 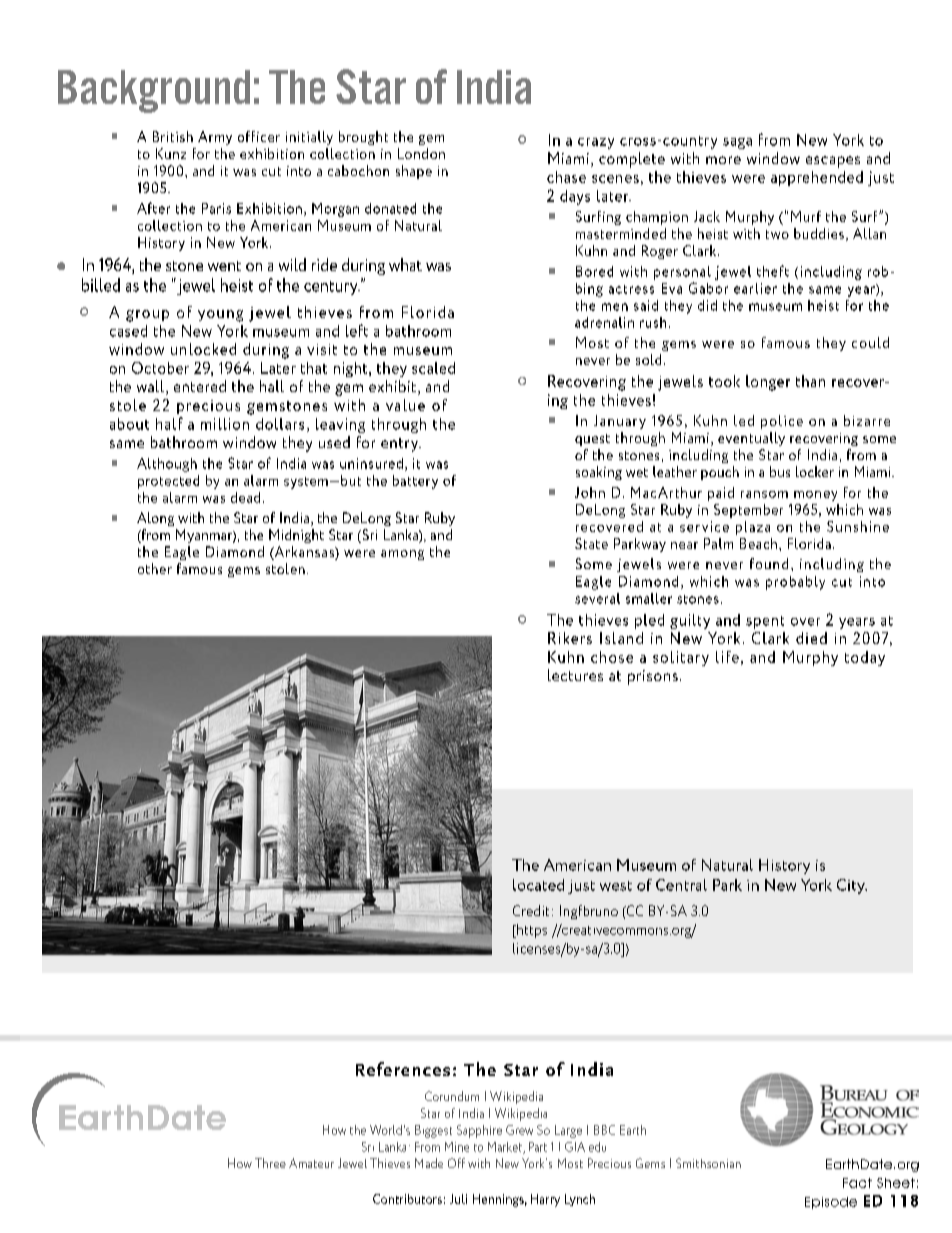 What do you see at coordinates (531, 910) in the document?
I see `Credit` at bounding box center [531, 910].
